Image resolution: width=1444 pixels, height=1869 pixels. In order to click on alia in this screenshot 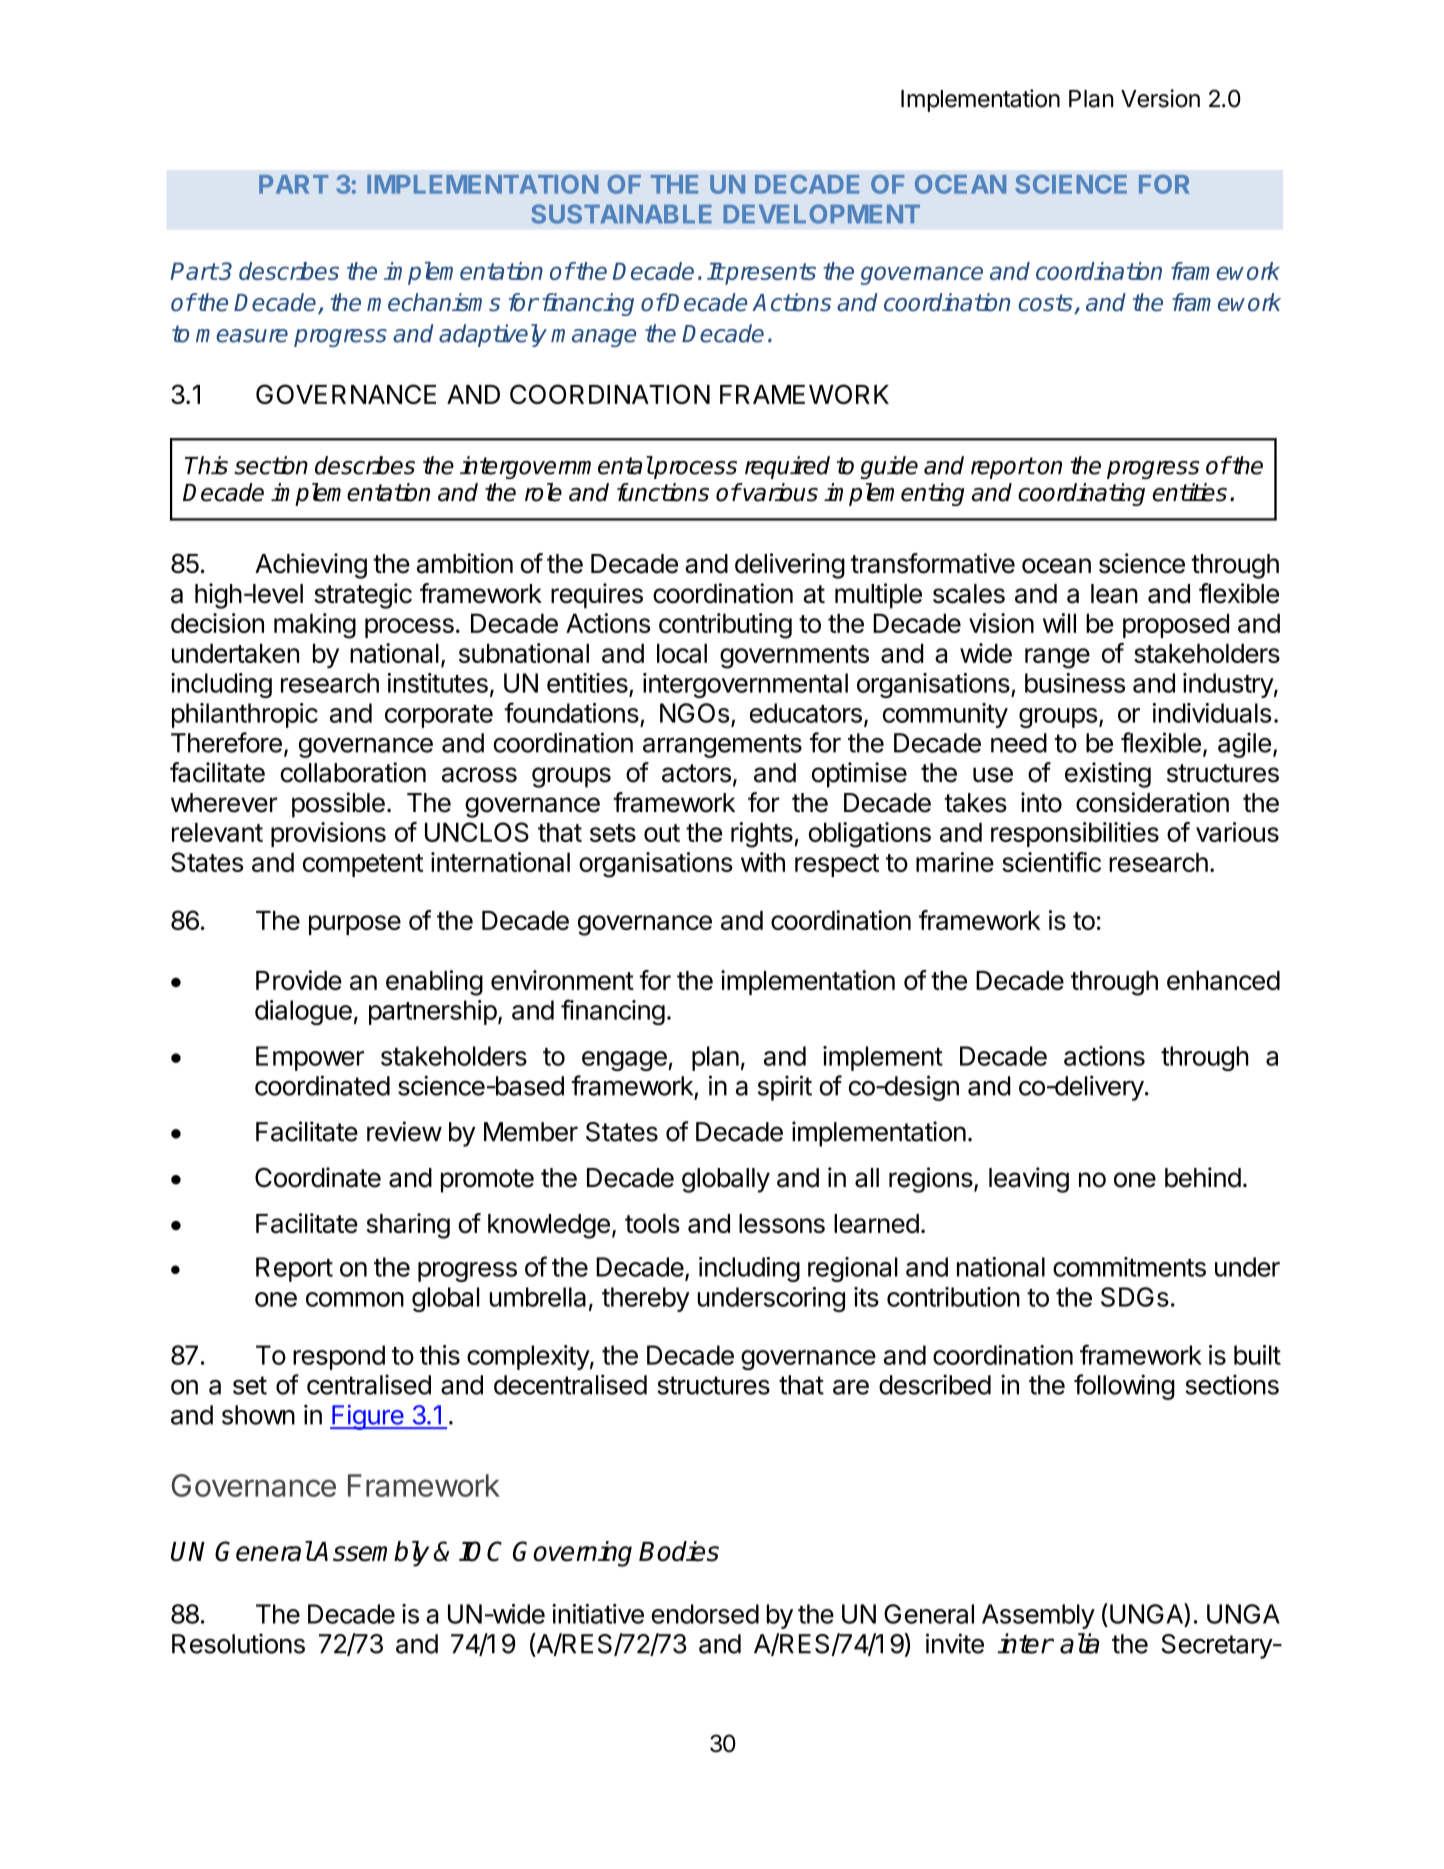, I will do `click(1079, 1643)`.
